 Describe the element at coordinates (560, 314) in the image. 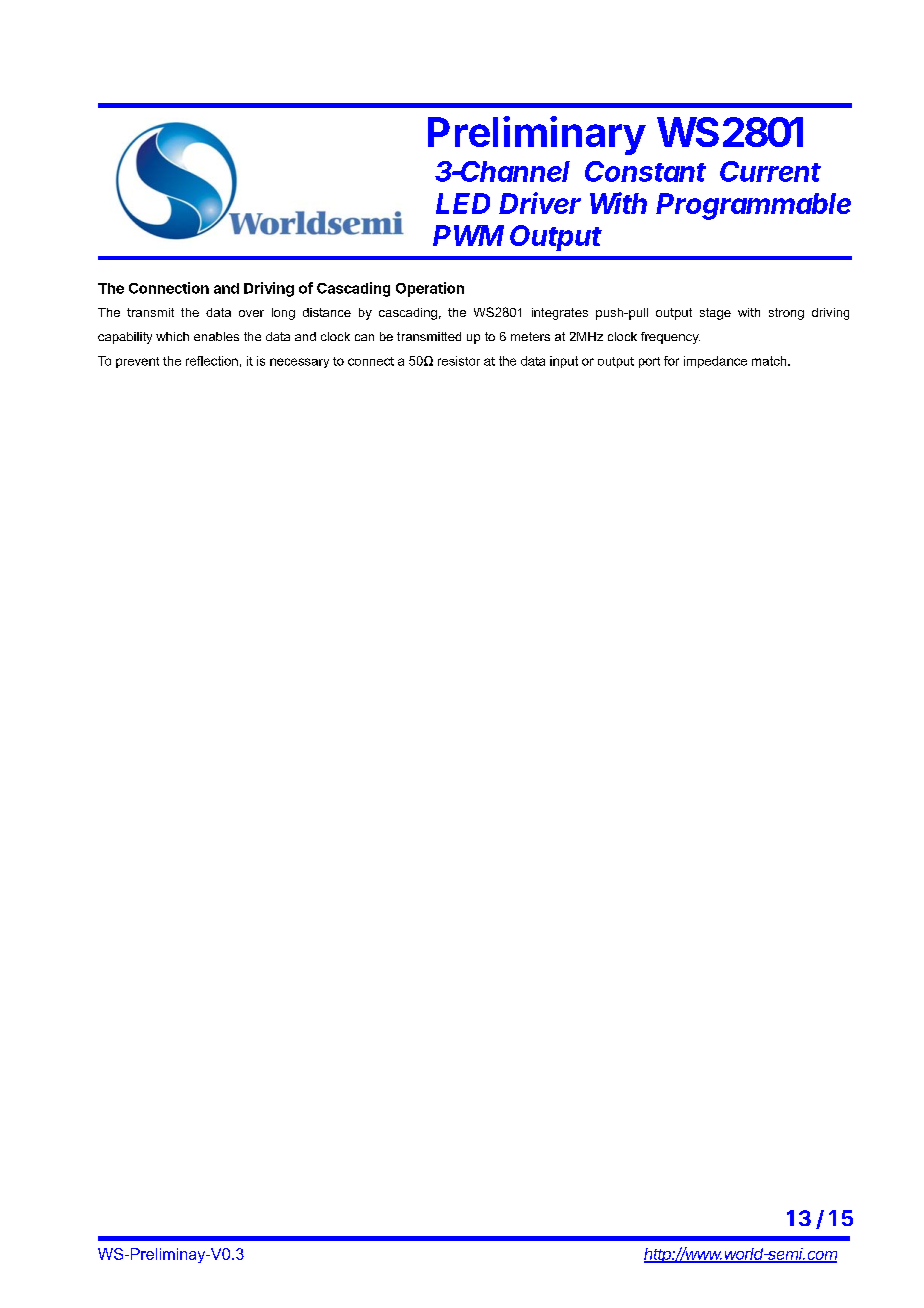

I see `integrates` at that location.
